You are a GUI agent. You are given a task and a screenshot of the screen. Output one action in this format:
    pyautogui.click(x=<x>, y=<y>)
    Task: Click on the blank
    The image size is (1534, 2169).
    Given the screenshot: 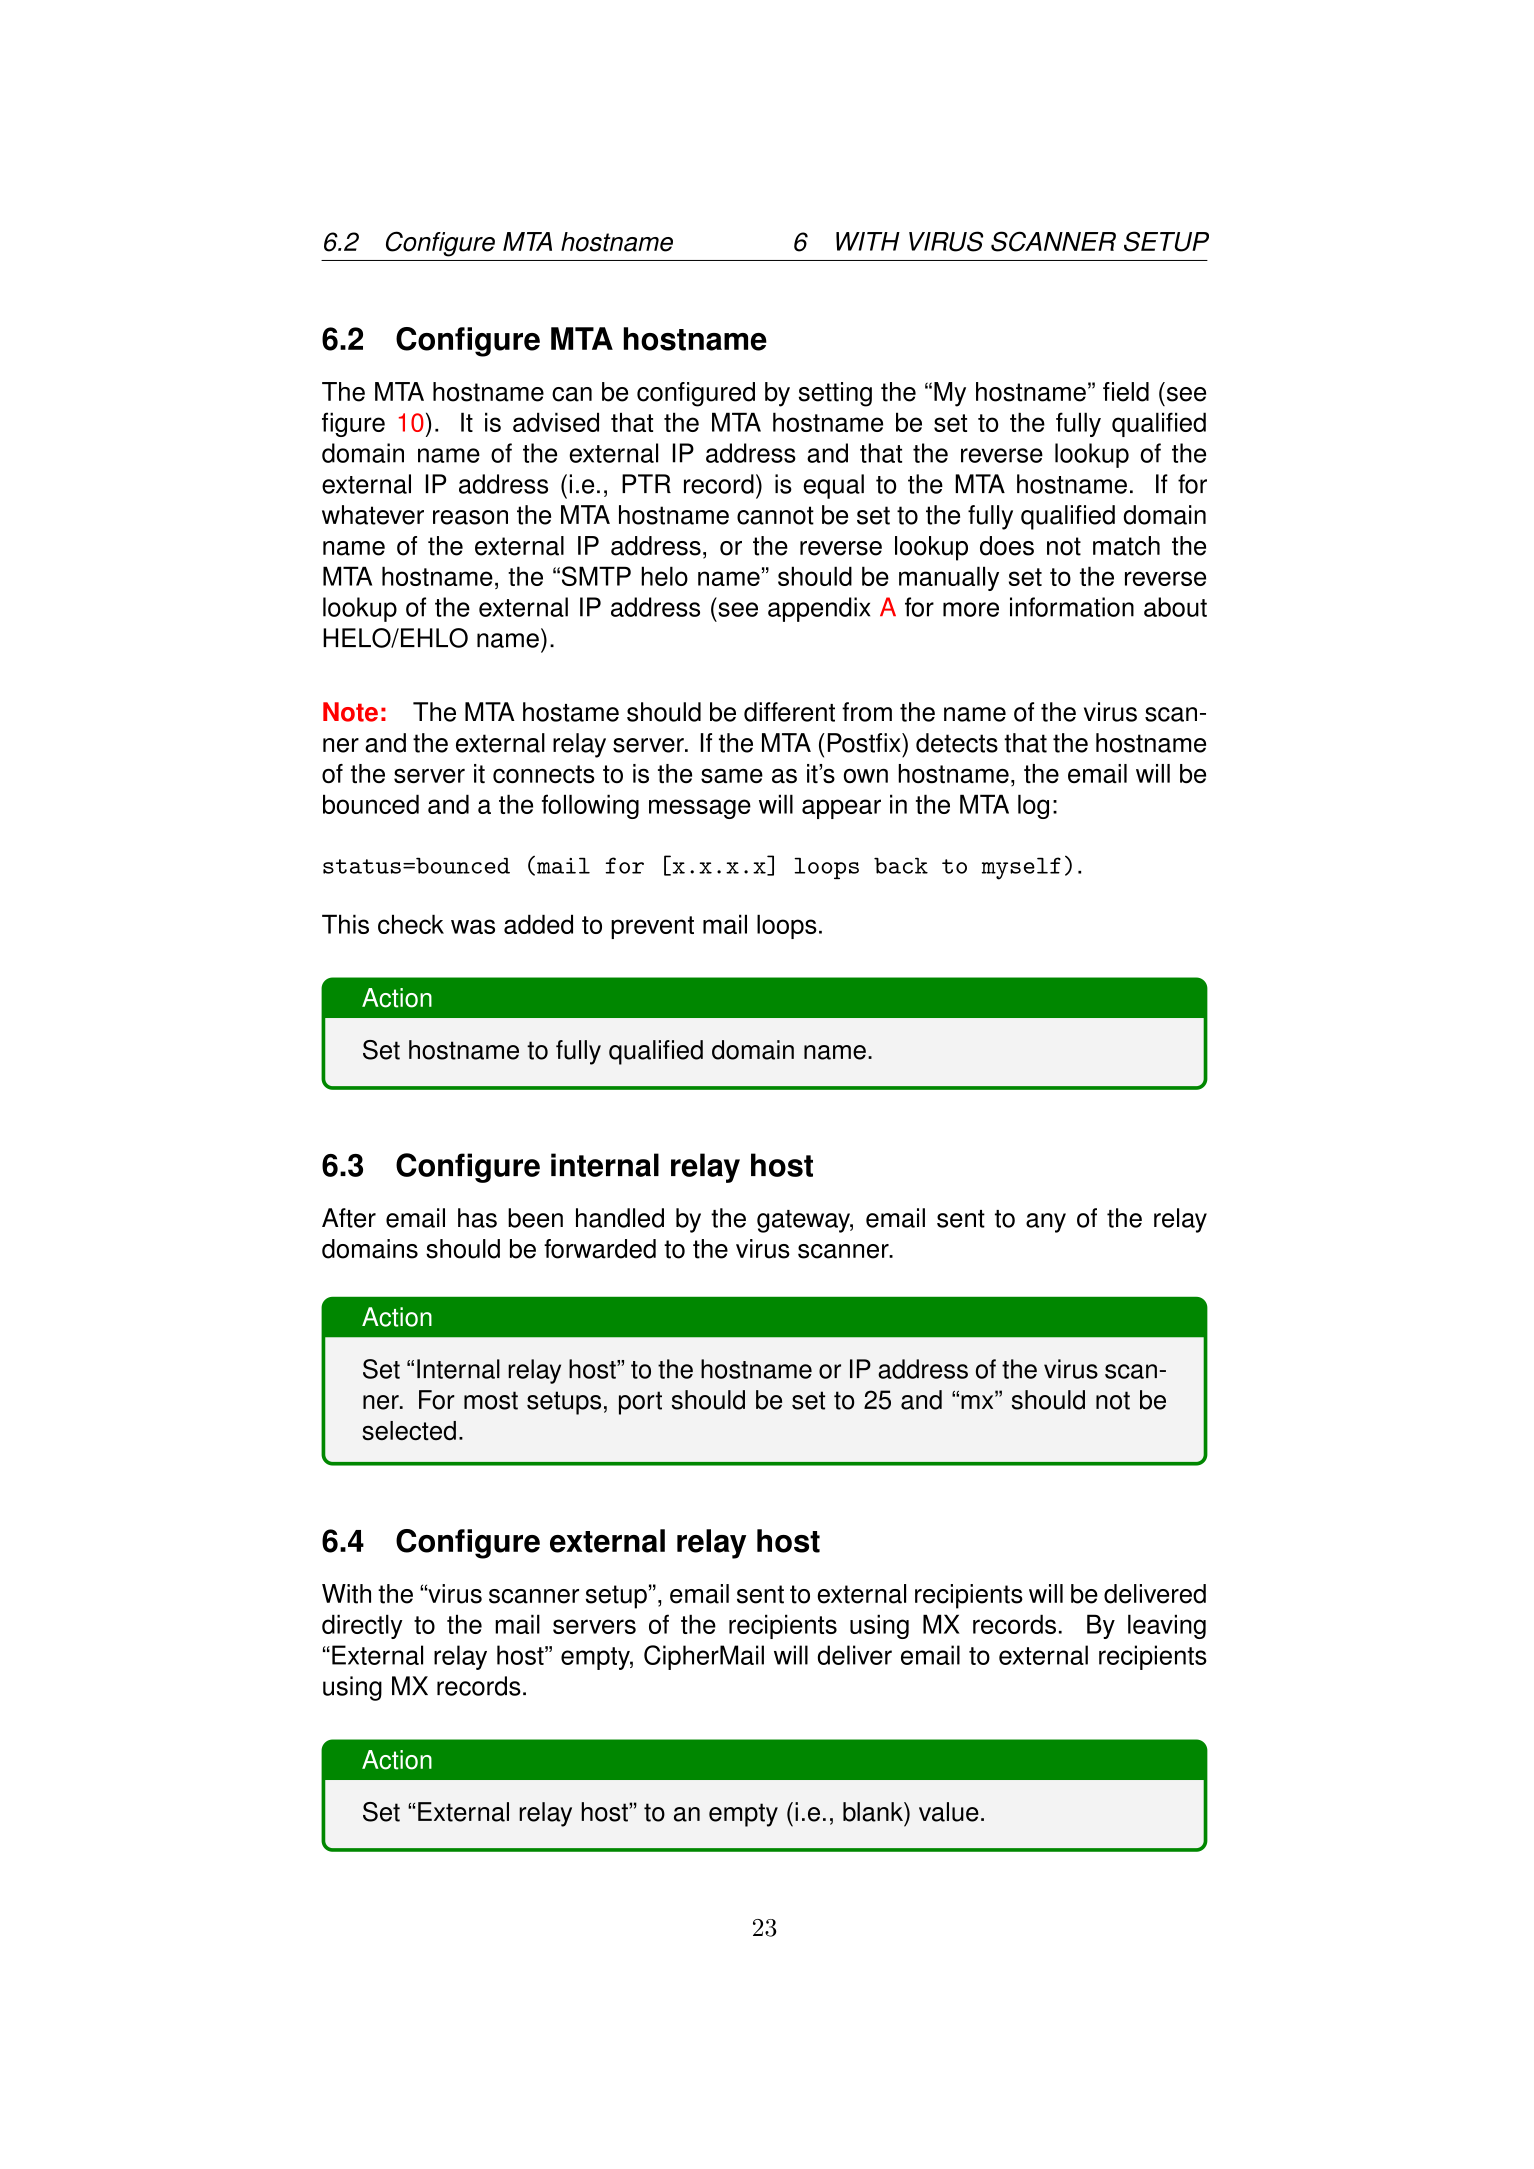 What is the action you would take?
    pyautogui.click(x=874, y=1812)
